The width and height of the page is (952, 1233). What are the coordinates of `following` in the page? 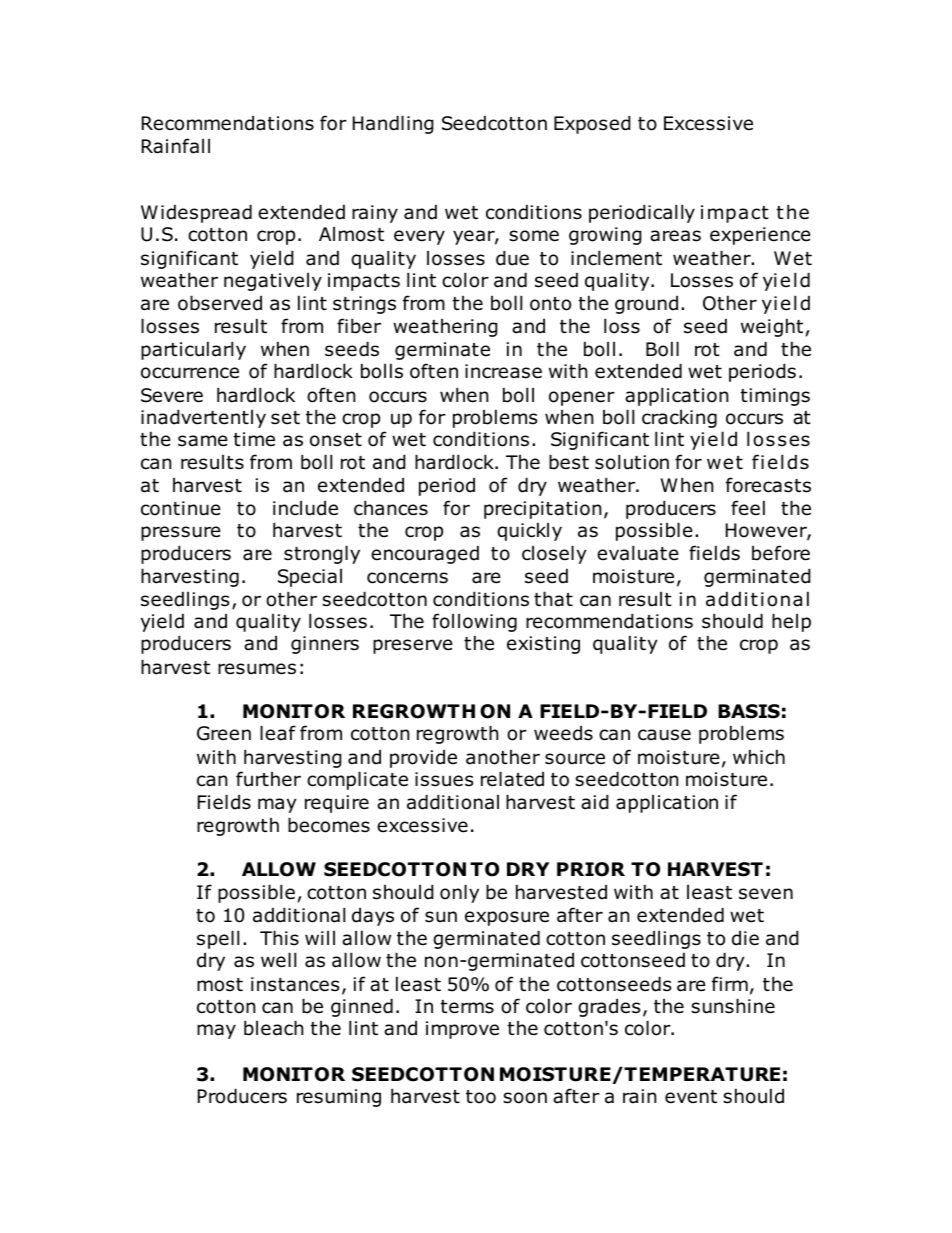 It's located at (474, 622).
